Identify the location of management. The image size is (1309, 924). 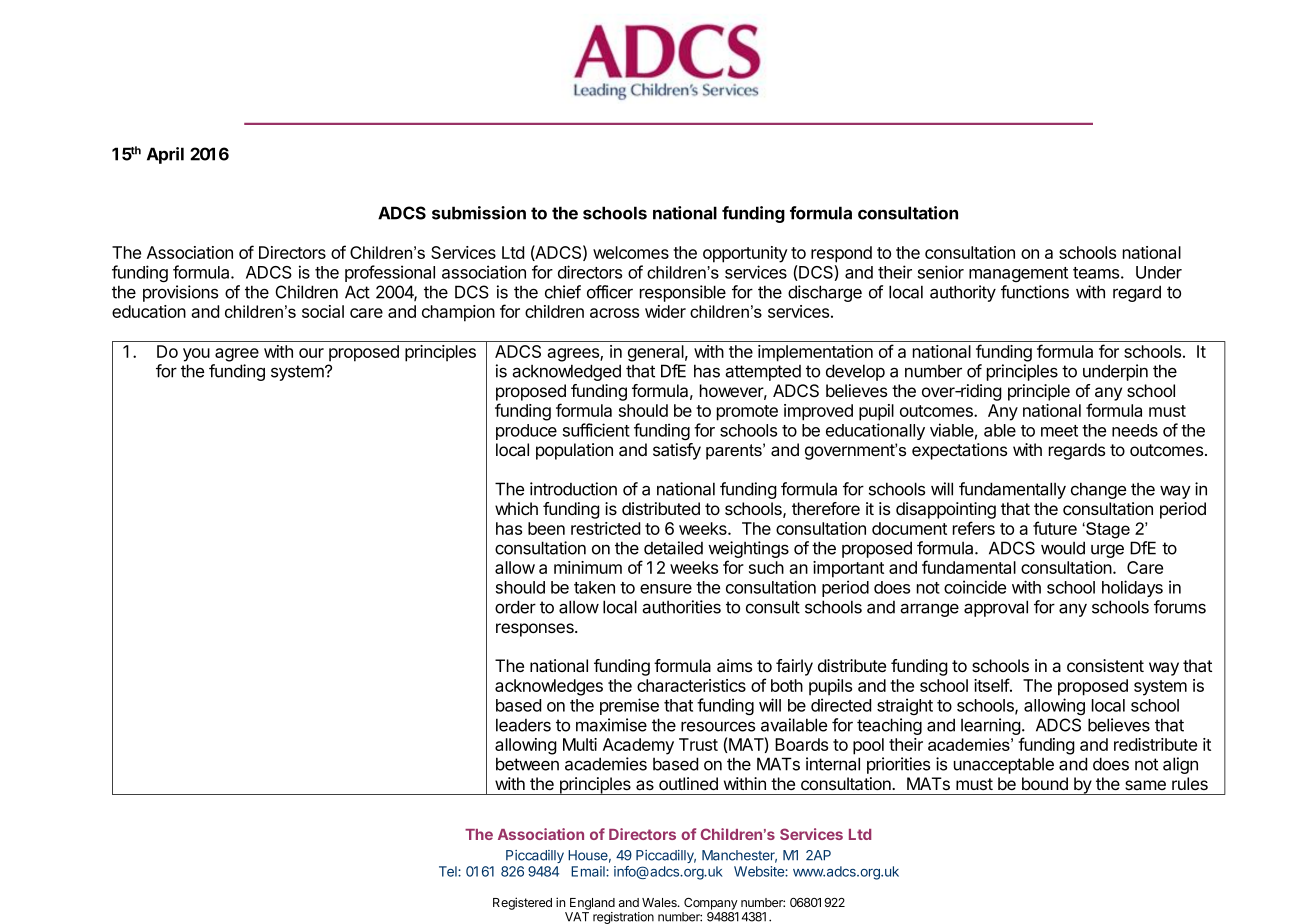
(1018, 274).
